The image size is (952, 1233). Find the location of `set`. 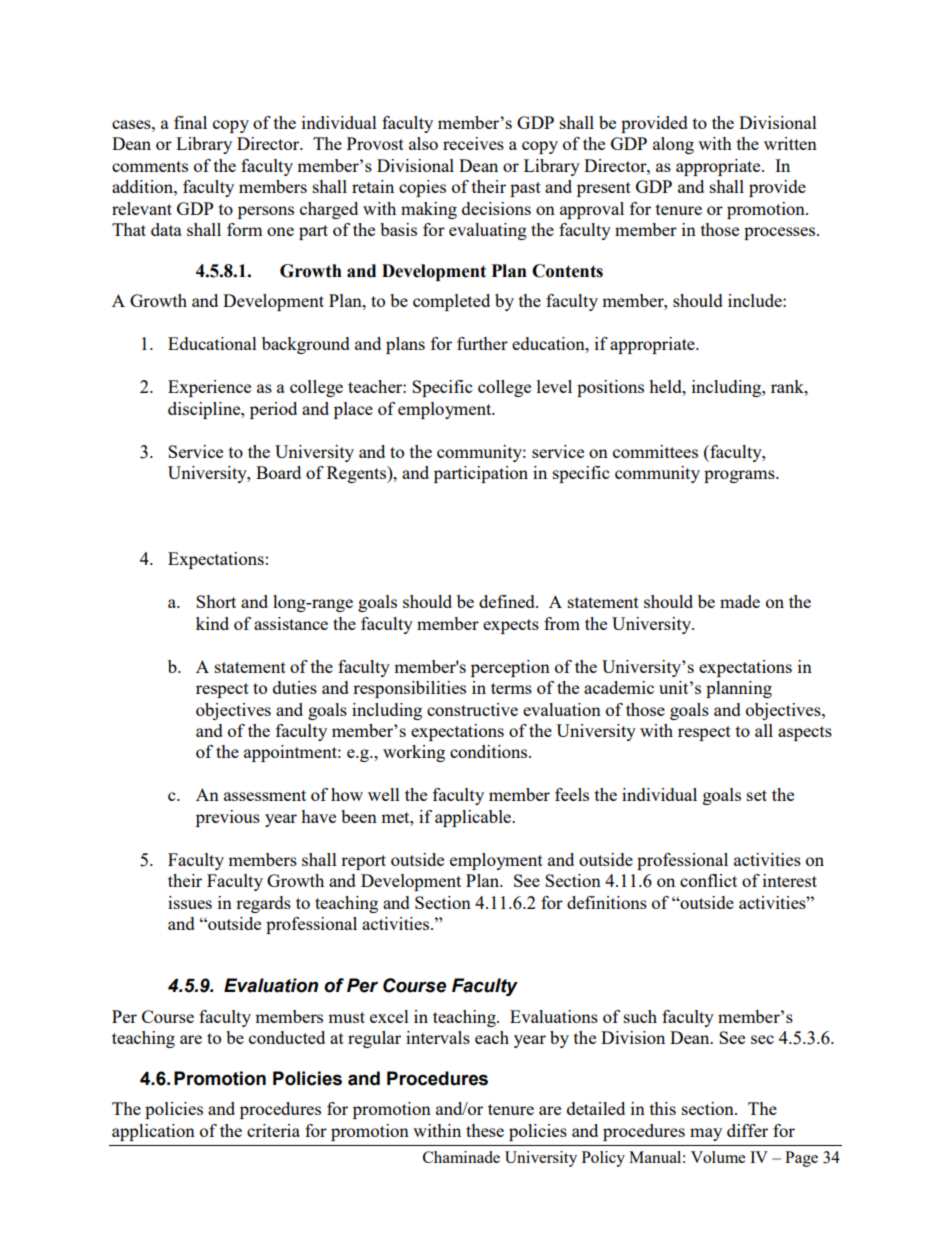

set is located at coordinates (757, 795).
